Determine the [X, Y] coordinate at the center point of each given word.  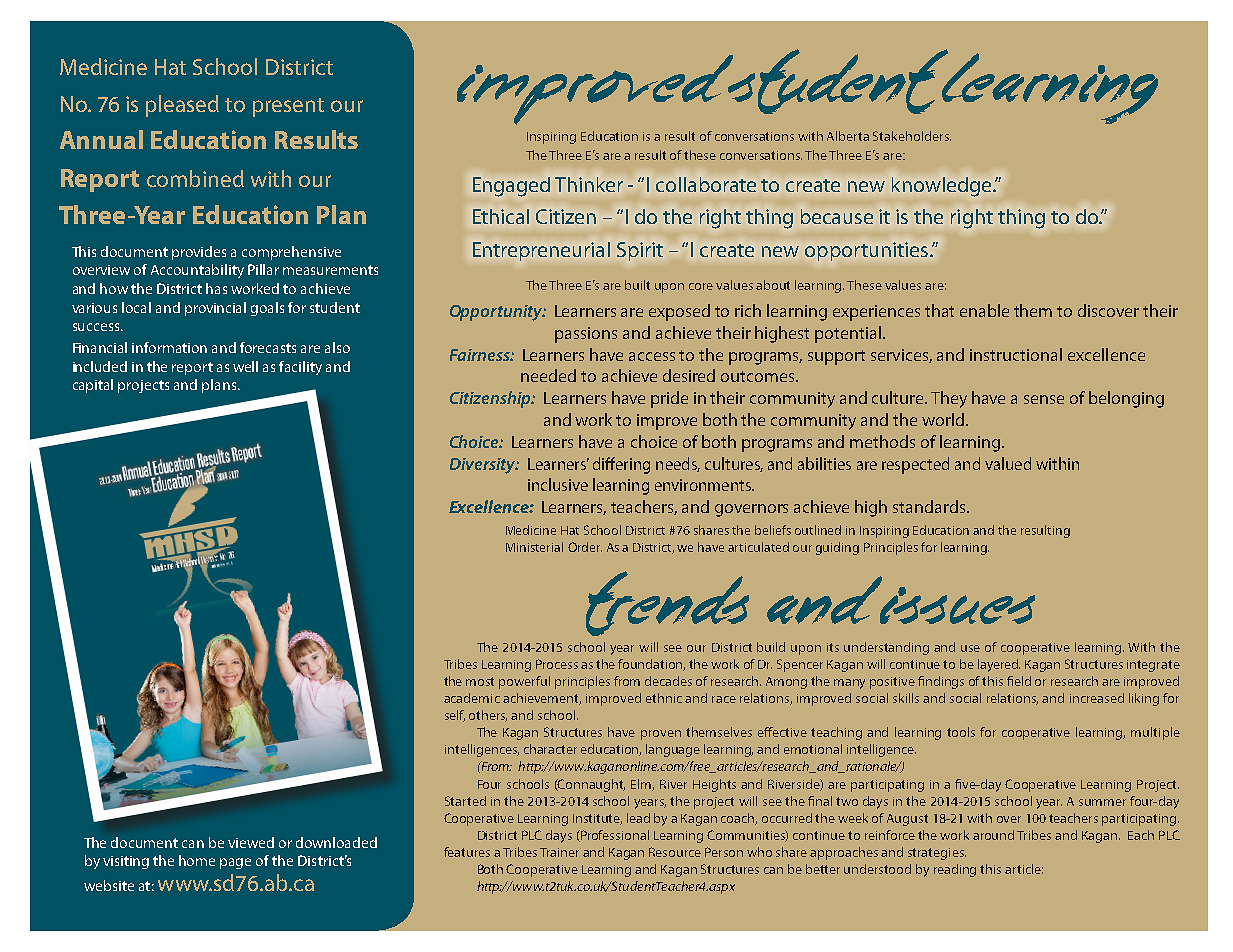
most [480, 681]
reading [955, 870]
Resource [675, 852]
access [652, 356]
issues [956, 604]
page [235, 863]
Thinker [589, 184]
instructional [1016, 354]
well [245, 366]
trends [667, 603]
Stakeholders [912, 136]
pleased [182, 106]
